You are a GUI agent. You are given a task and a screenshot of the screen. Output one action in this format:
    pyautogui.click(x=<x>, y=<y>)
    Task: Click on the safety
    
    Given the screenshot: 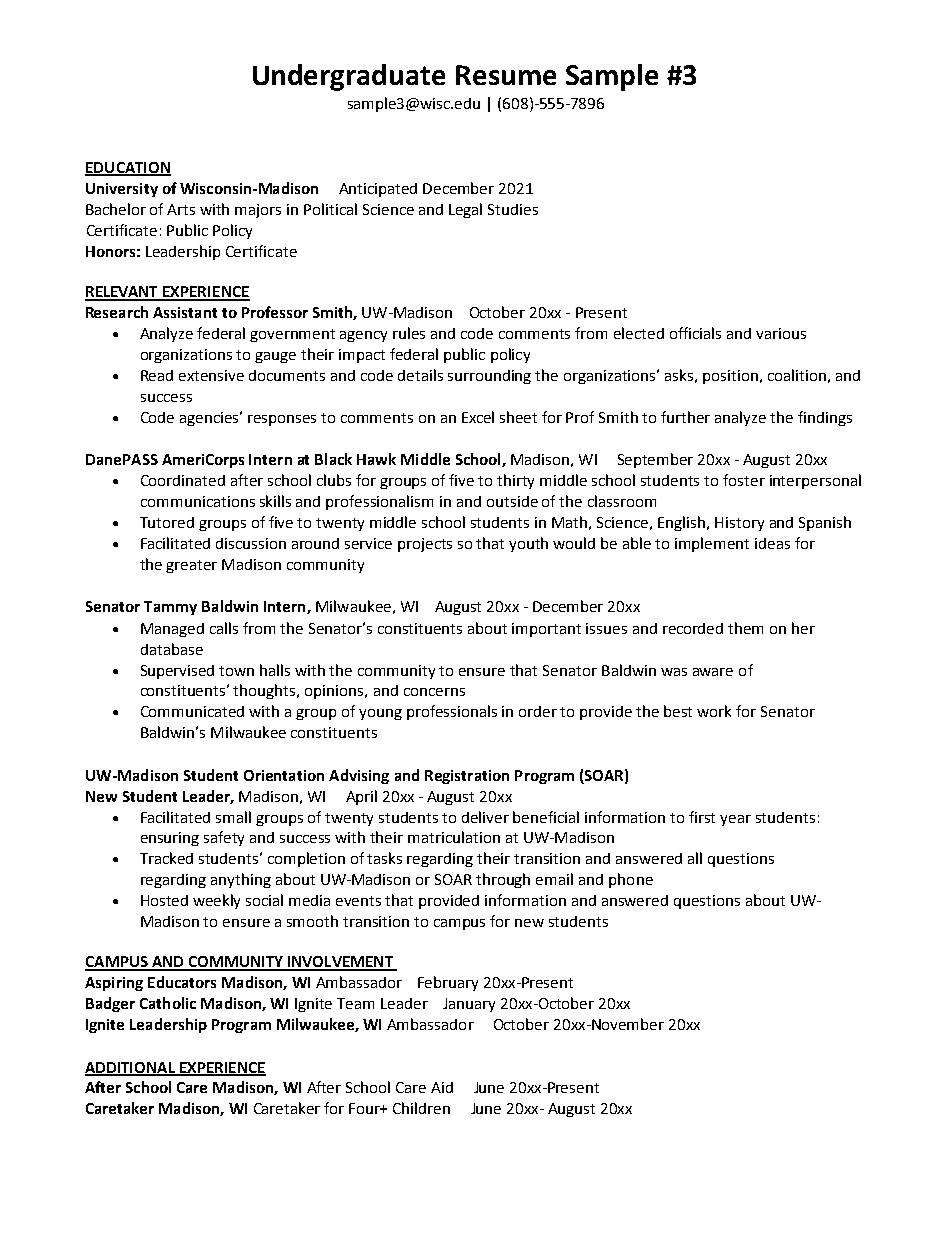 What is the action you would take?
    pyautogui.click(x=224, y=838)
